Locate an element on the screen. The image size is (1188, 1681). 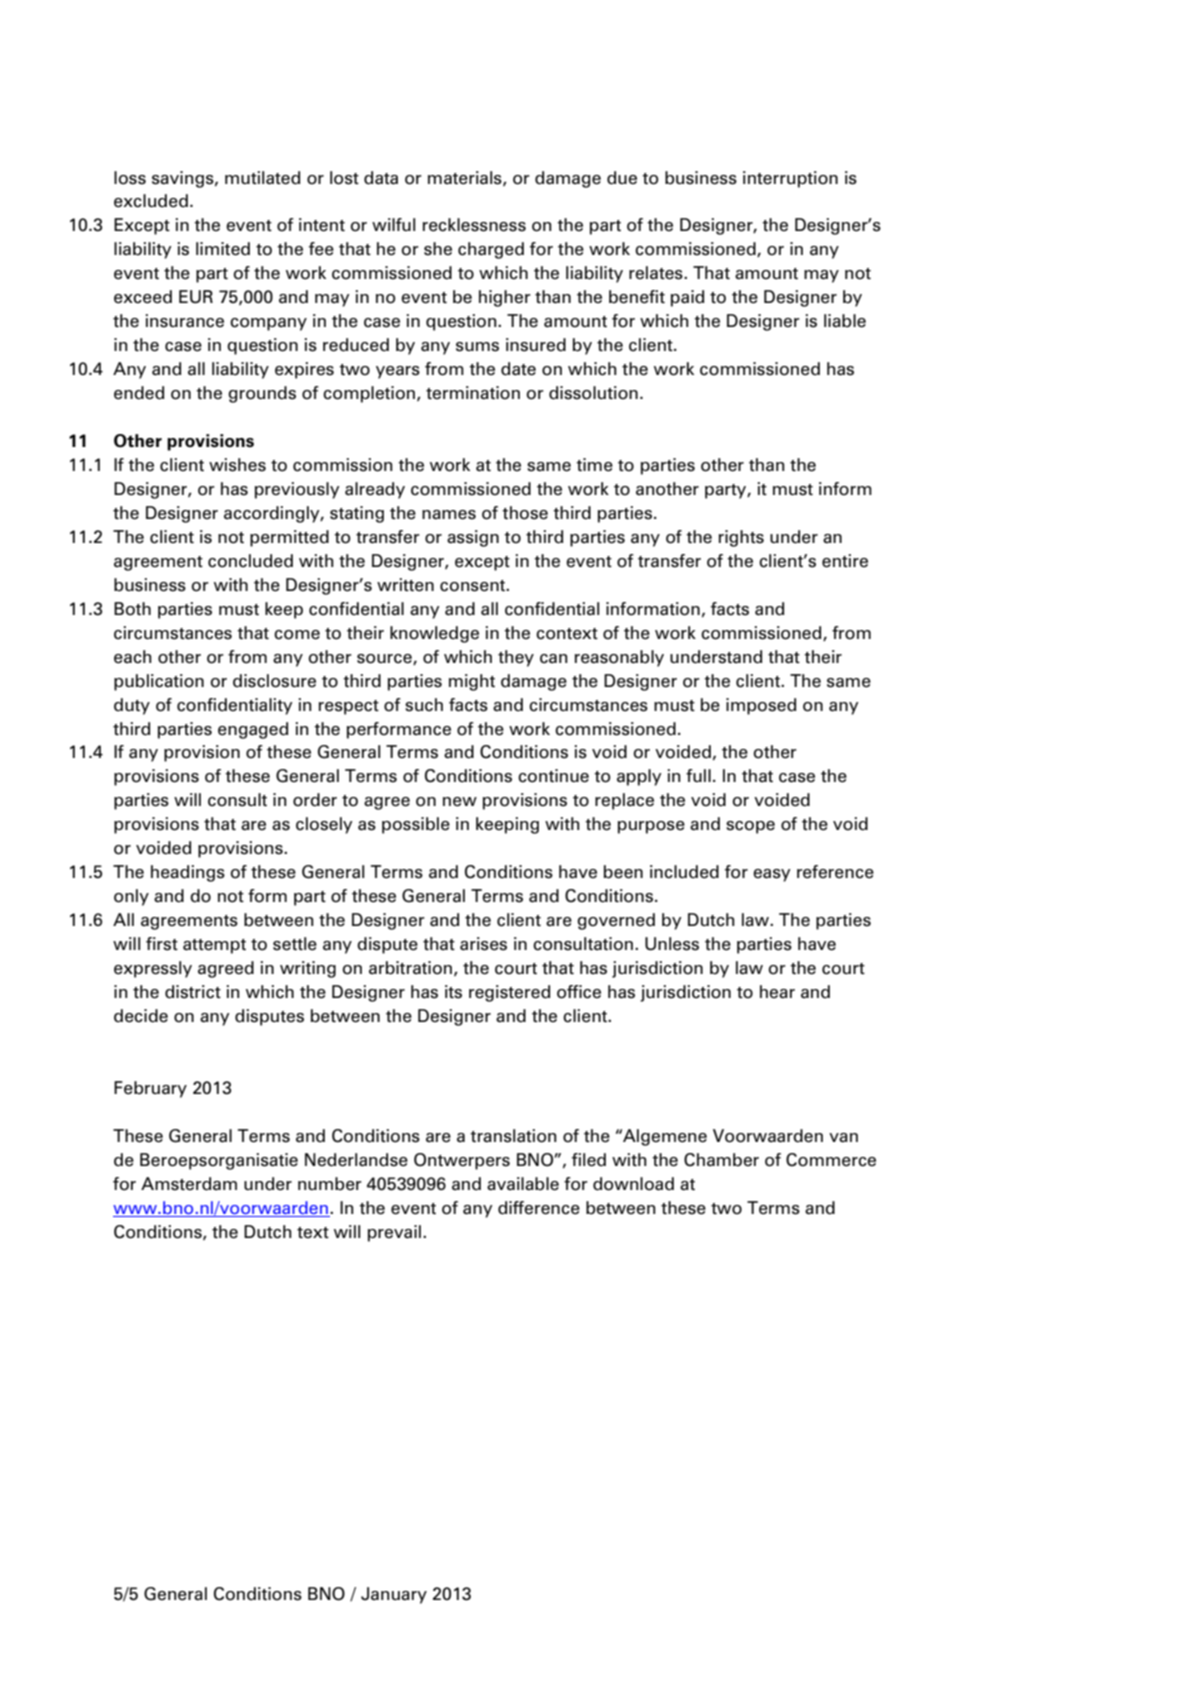
rights is located at coordinates (741, 538).
